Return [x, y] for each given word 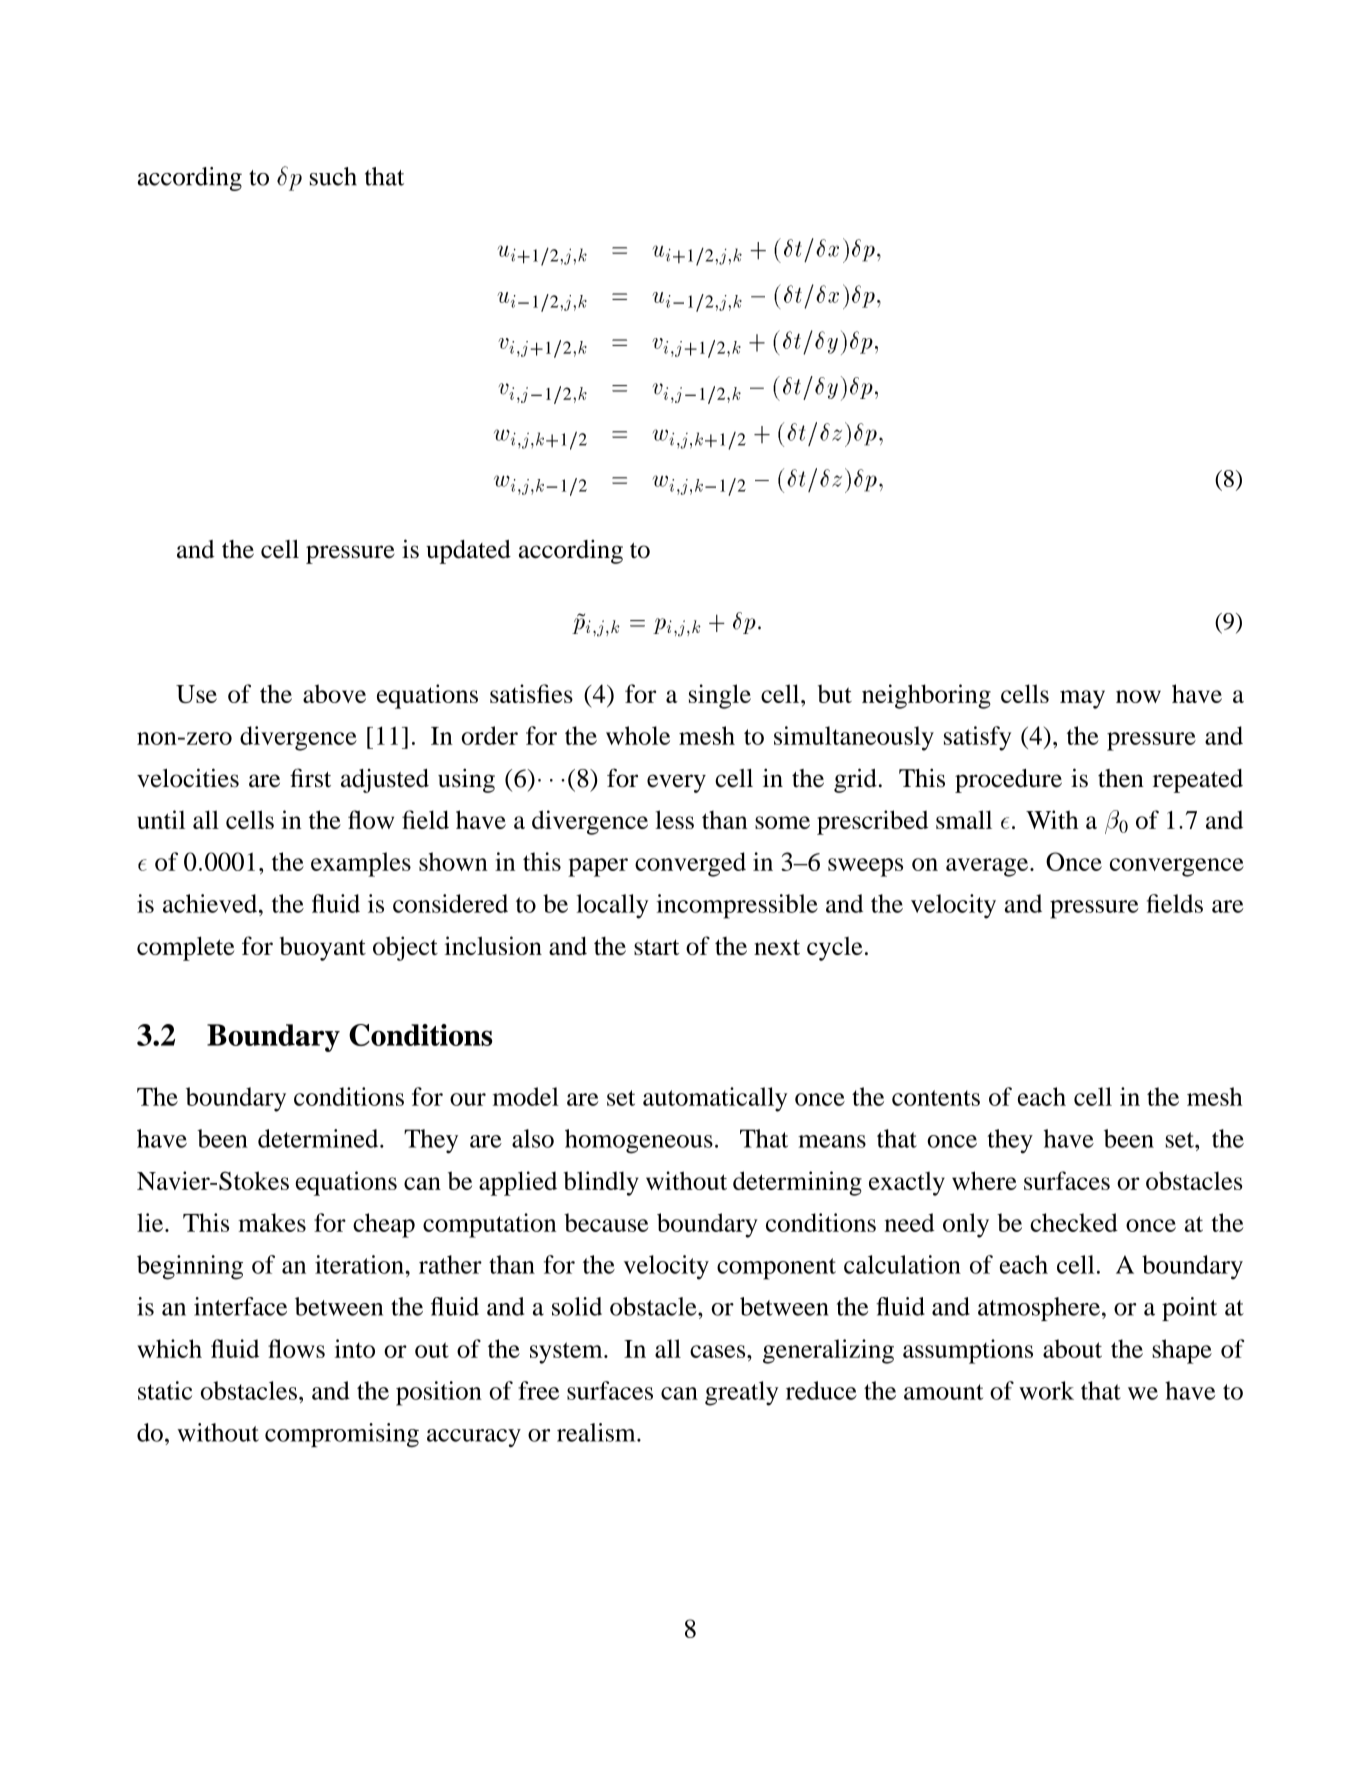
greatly [742, 1393]
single [720, 696]
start [656, 947]
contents [936, 1098]
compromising [342, 1435]
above [334, 693]
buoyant [323, 949]
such [333, 176]
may [1082, 699]
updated [468, 552]
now [1138, 696]
